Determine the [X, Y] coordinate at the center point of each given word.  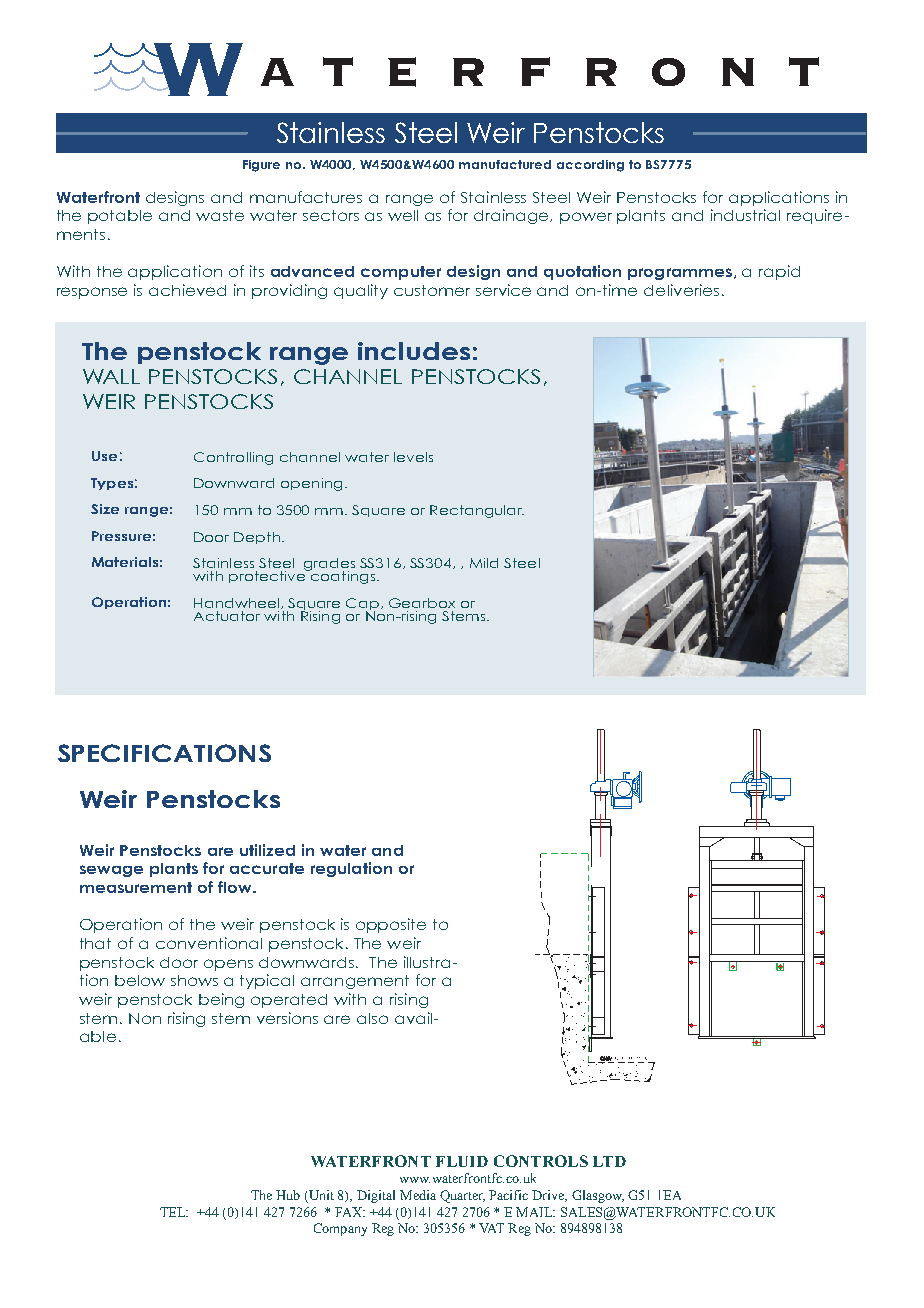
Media [418, 1195]
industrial [745, 215]
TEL [174, 1212]
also [372, 1018]
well [403, 215]
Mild [484, 563]
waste [220, 215]
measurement [136, 887]
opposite [391, 925]
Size [105, 509]
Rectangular [477, 511]
